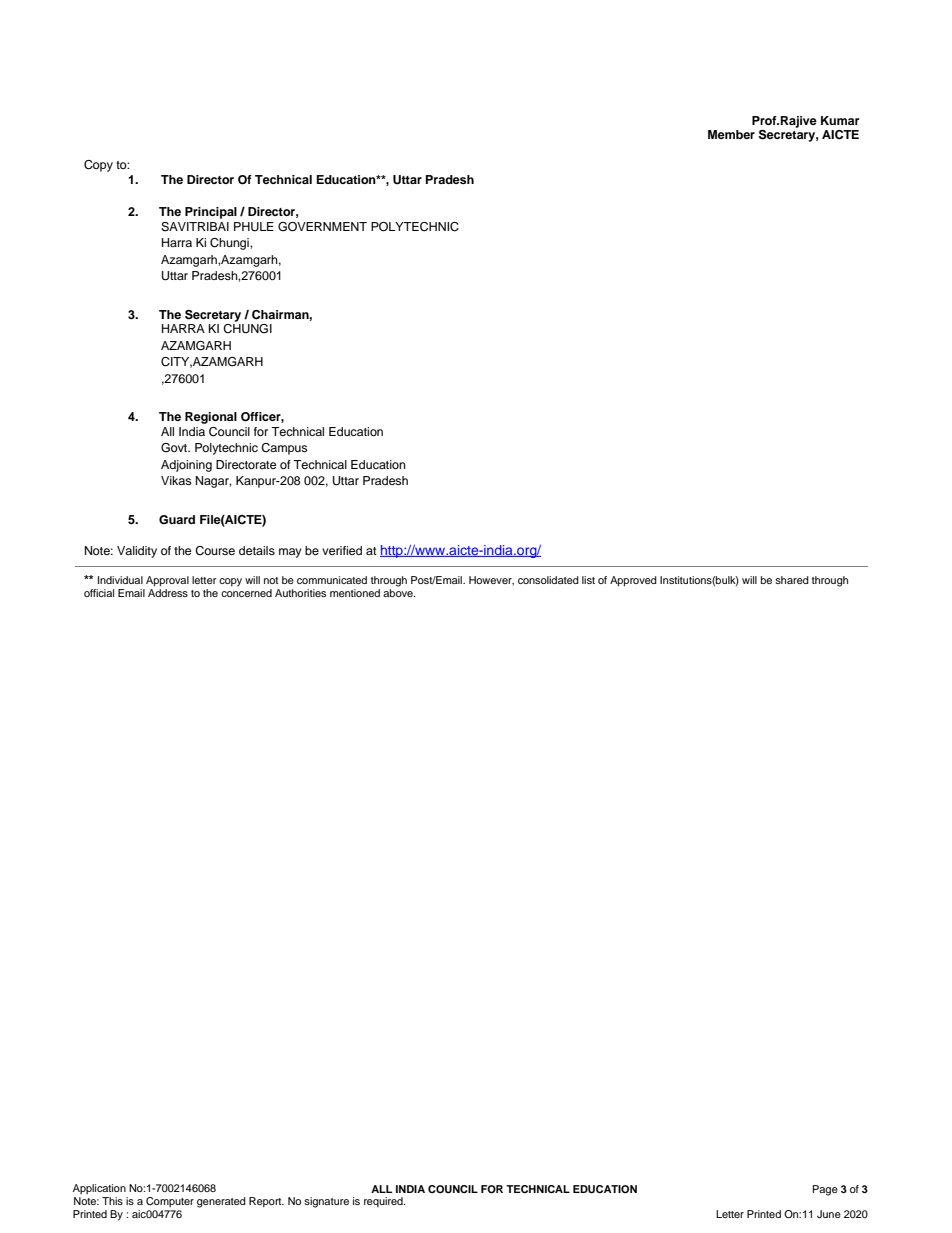  I want to click on Computer, so click(170, 1202).
